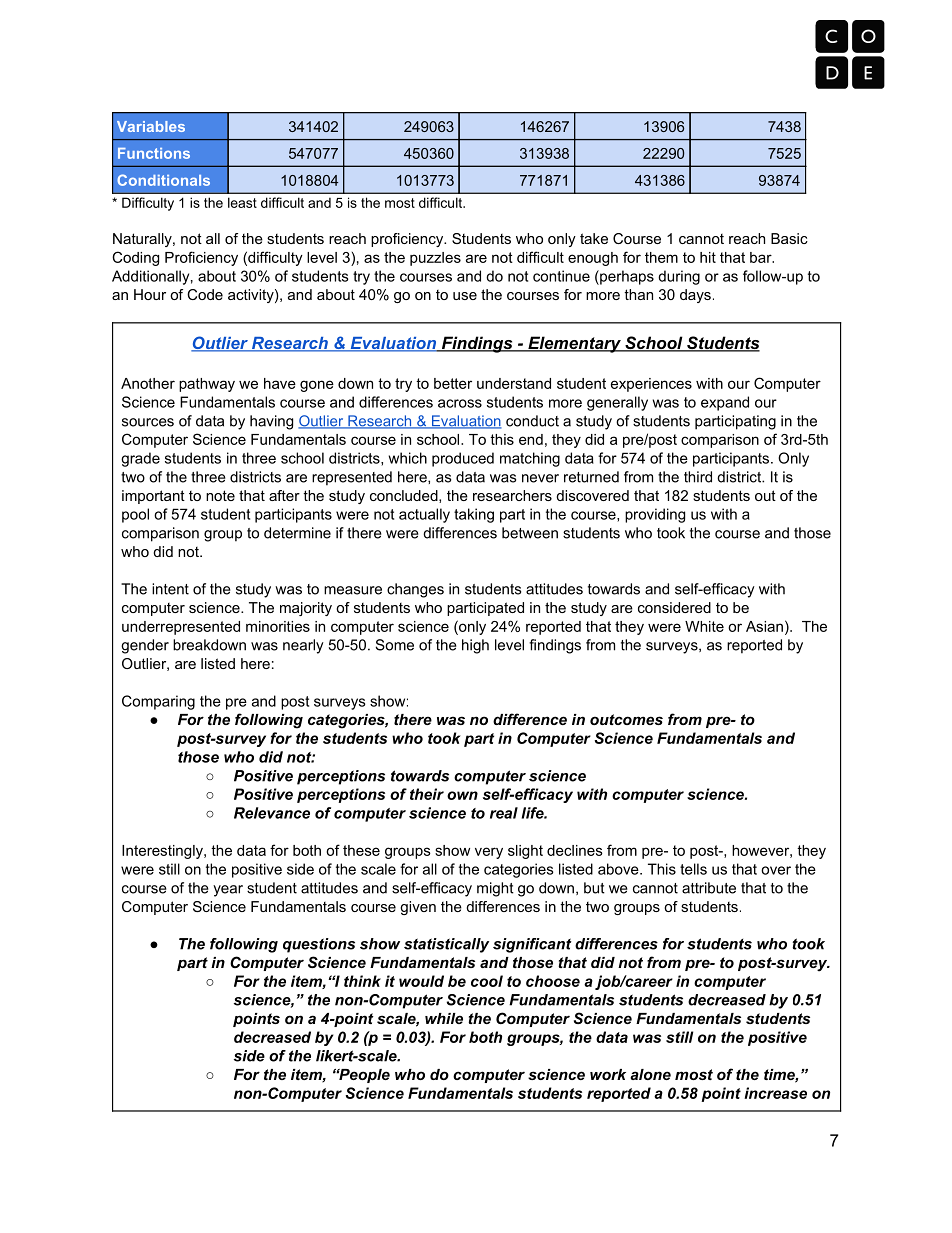 Image resolution: width=952 pixels, height=1233 pixels. Describe the element at coordinates (704, 626) in the screenshot. I see `White` at that location.
